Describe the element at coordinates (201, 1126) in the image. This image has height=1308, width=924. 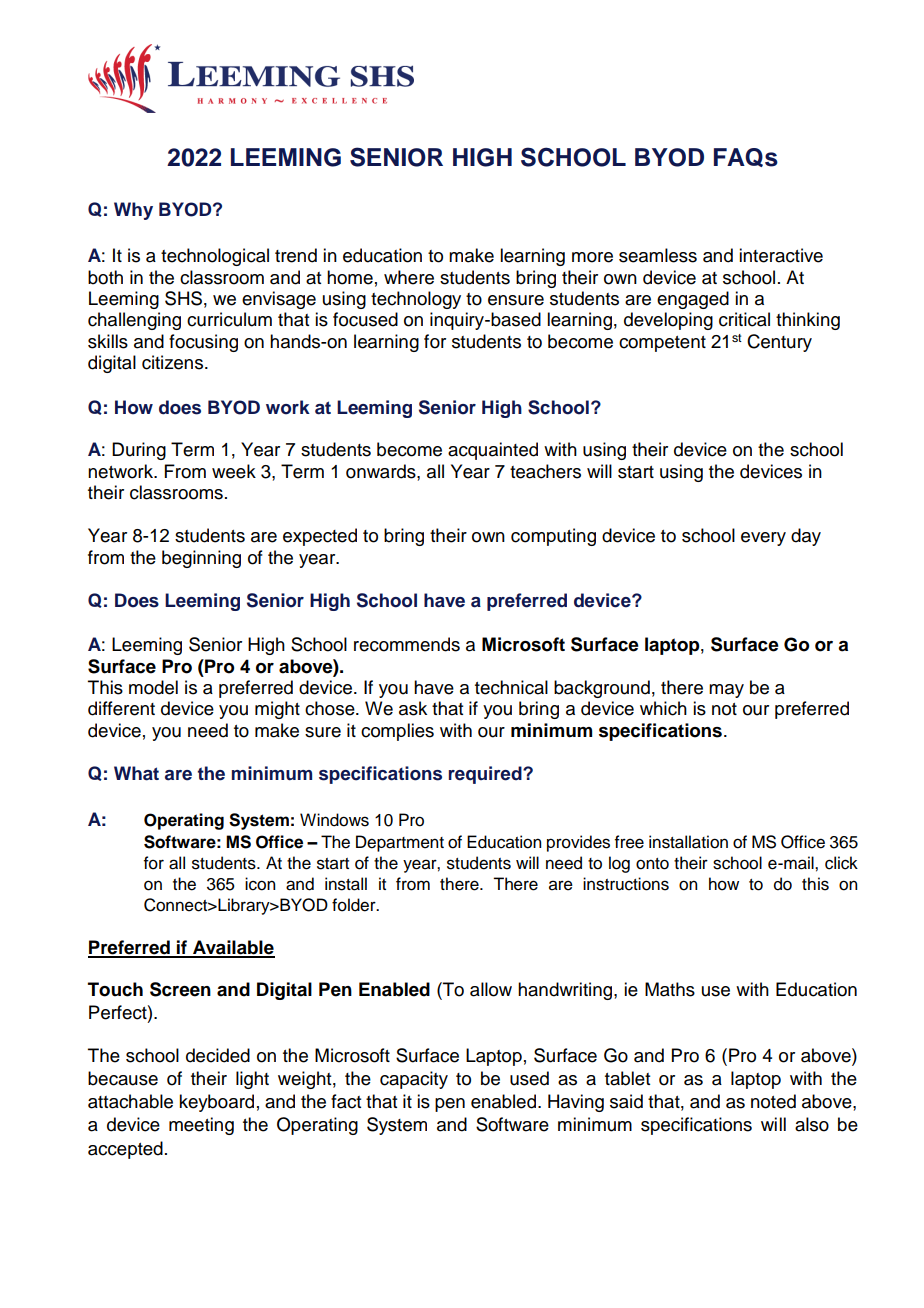
I see `meeting` at that location.
